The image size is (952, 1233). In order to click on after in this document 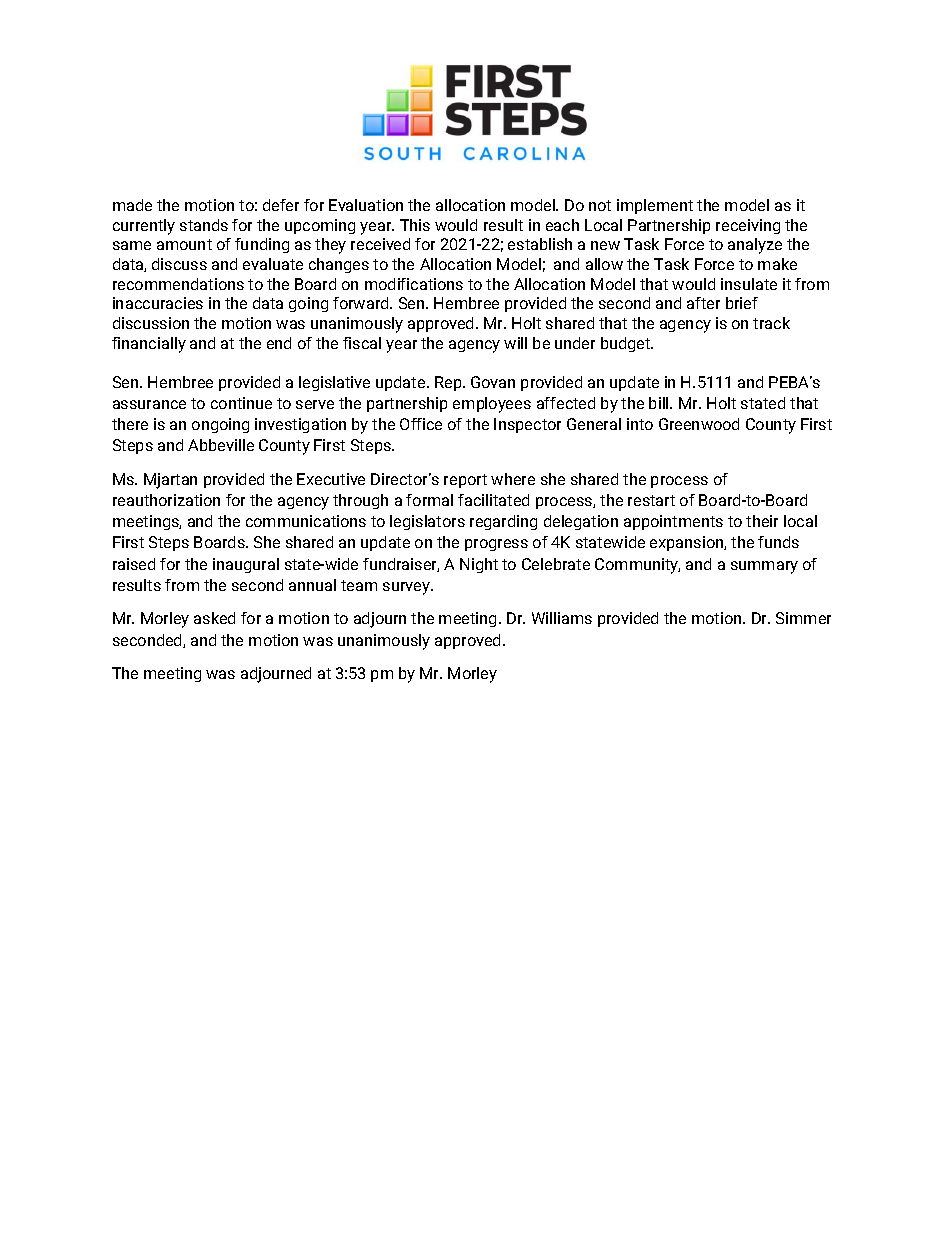, I will do `click(703, 303)`.
